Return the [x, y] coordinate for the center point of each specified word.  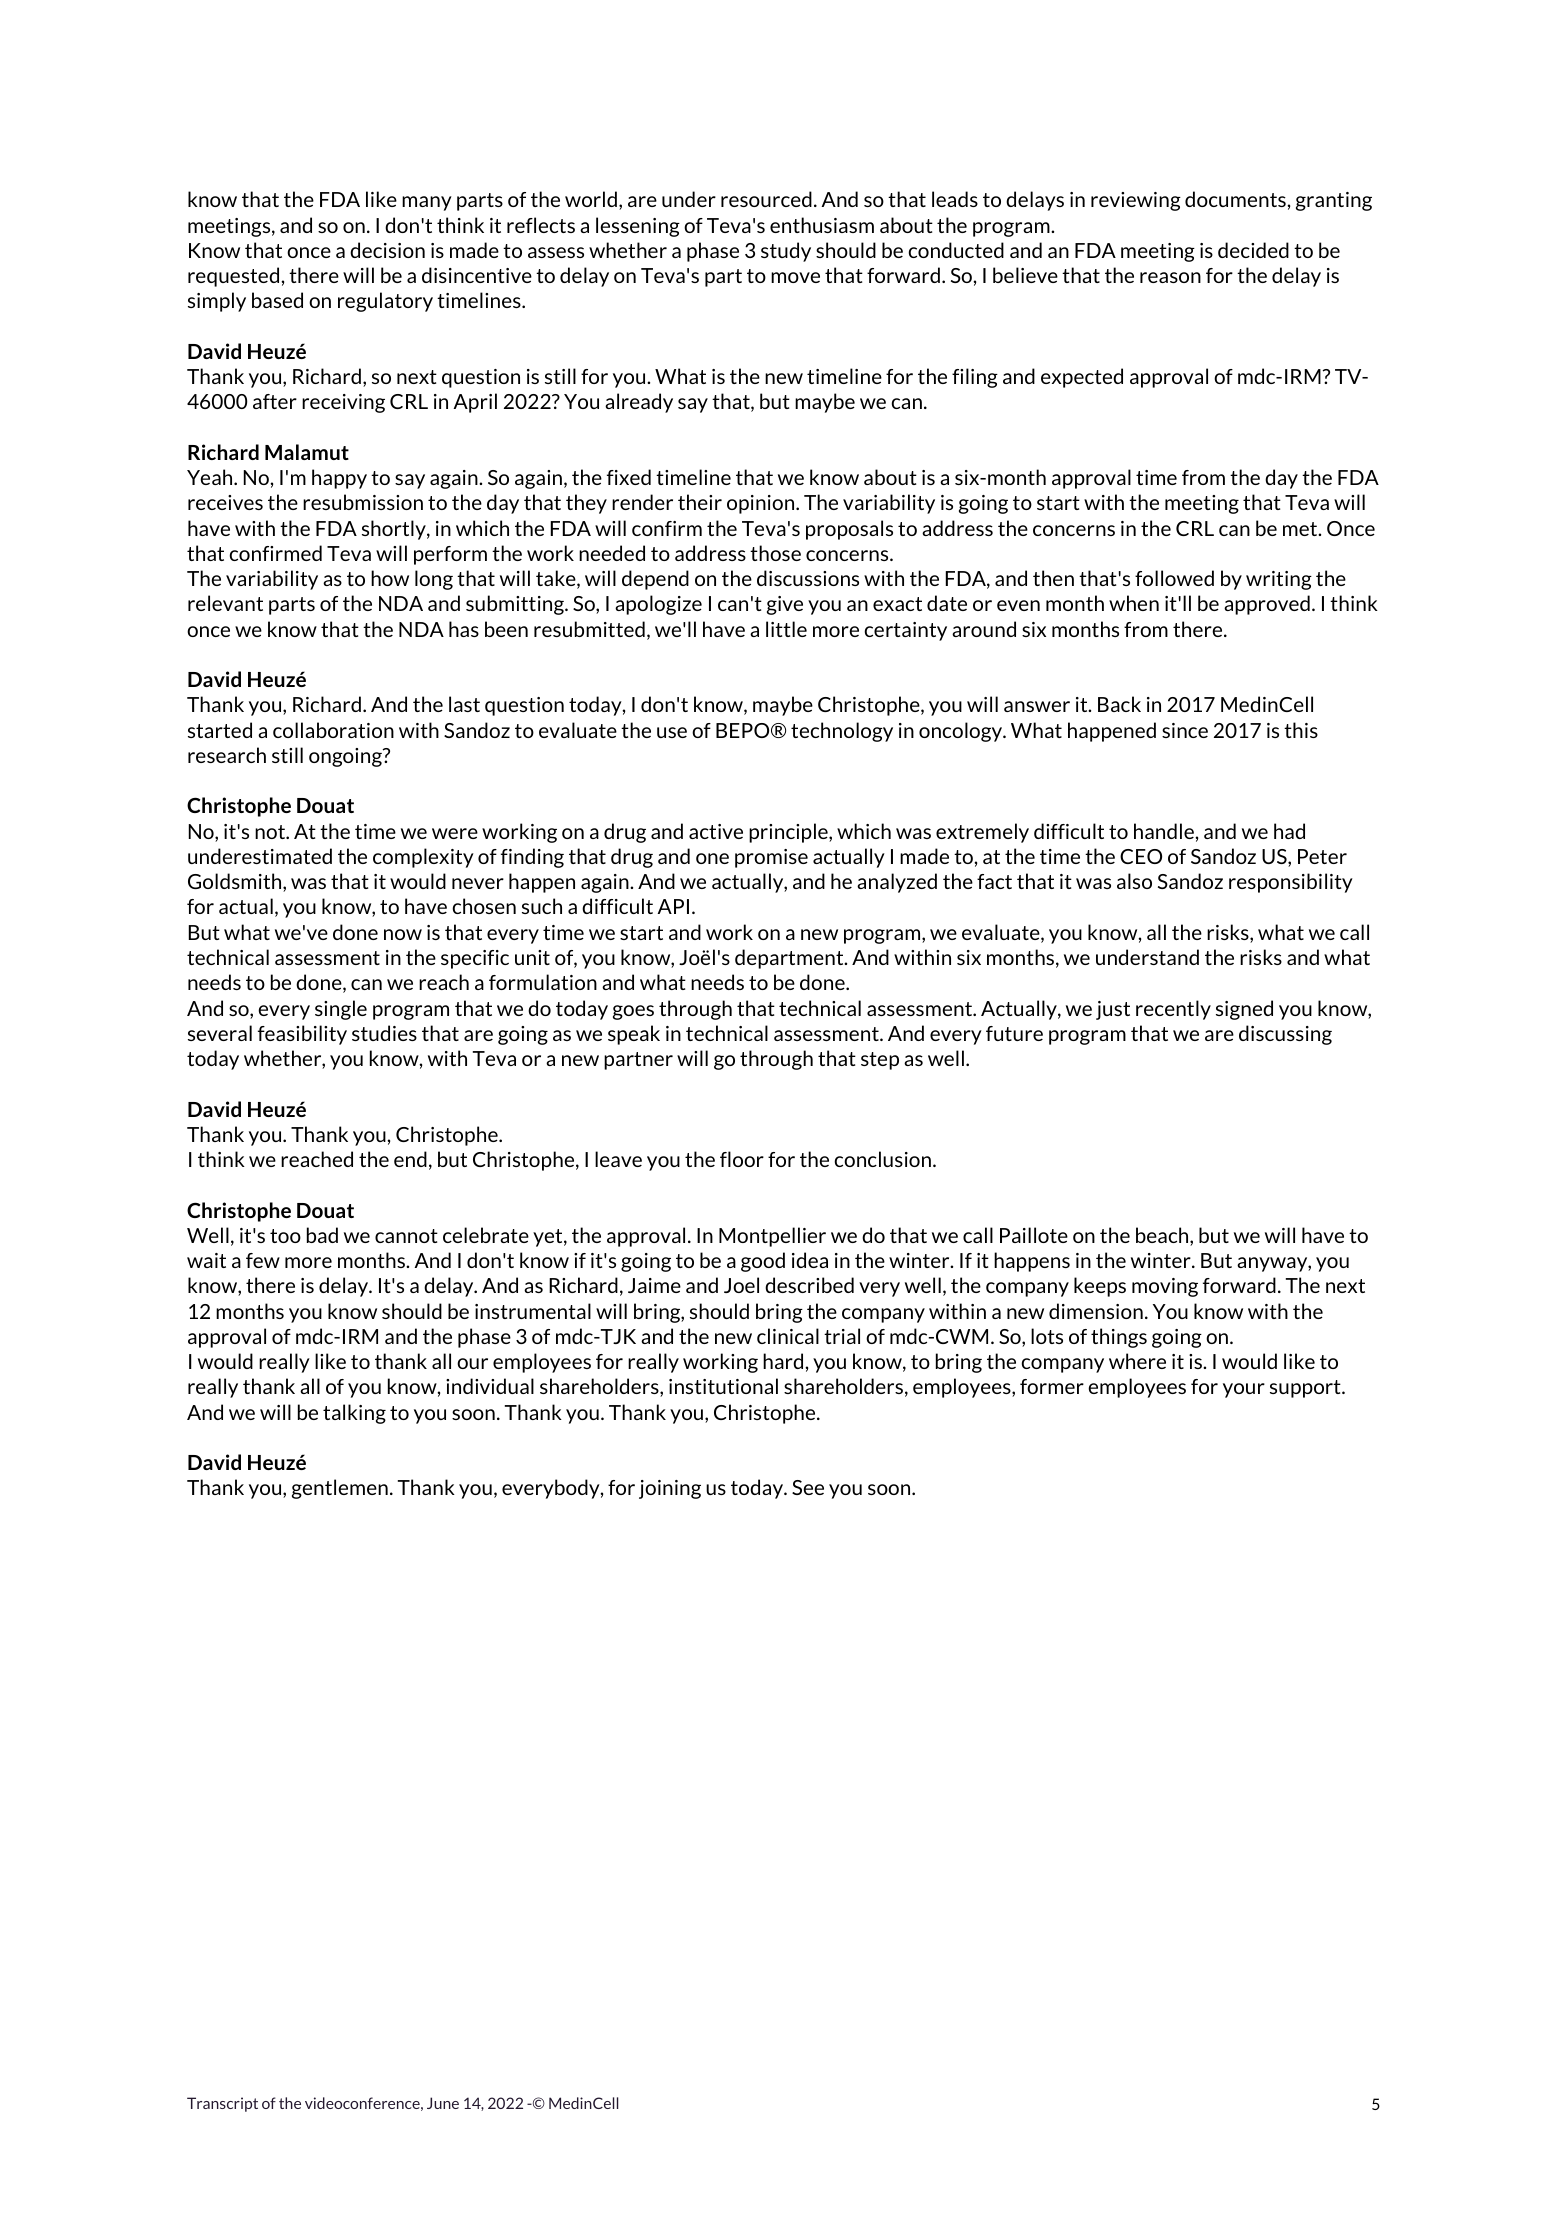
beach [1163, 1236]
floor [742, 1159]
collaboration [333, 730]
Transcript [222, 2104]
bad [322, 1235]
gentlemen [340, 1489]
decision [387, 250]
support [1306, 1389]
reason [1170, 277]
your [1244, 1390]
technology [842, 732]
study [786, 252]
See [808, 1487]
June [443, 2103]
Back [1119, 704]
